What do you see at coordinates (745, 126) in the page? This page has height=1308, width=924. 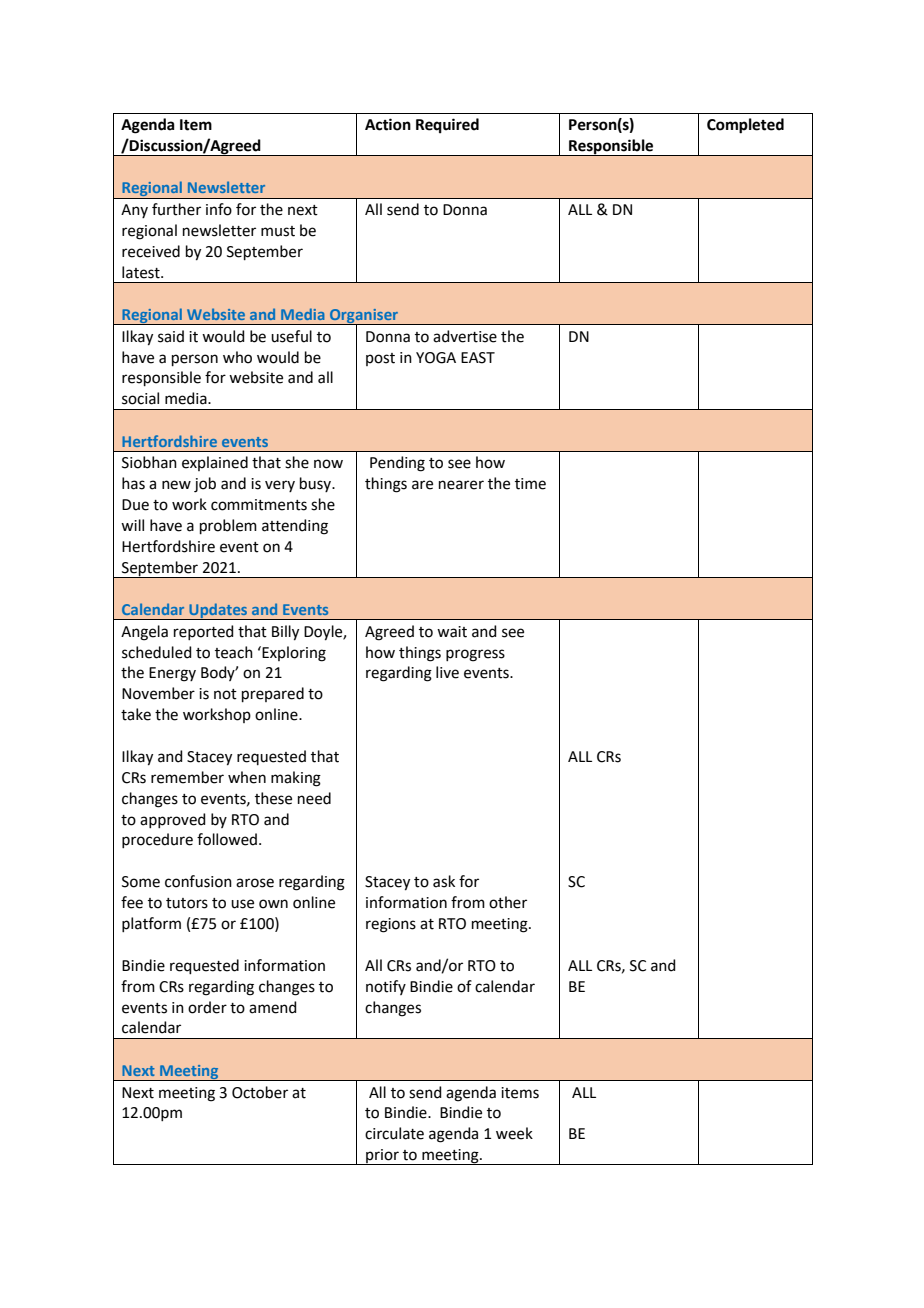 I see `Completed` at bounding box center [745, 126].
